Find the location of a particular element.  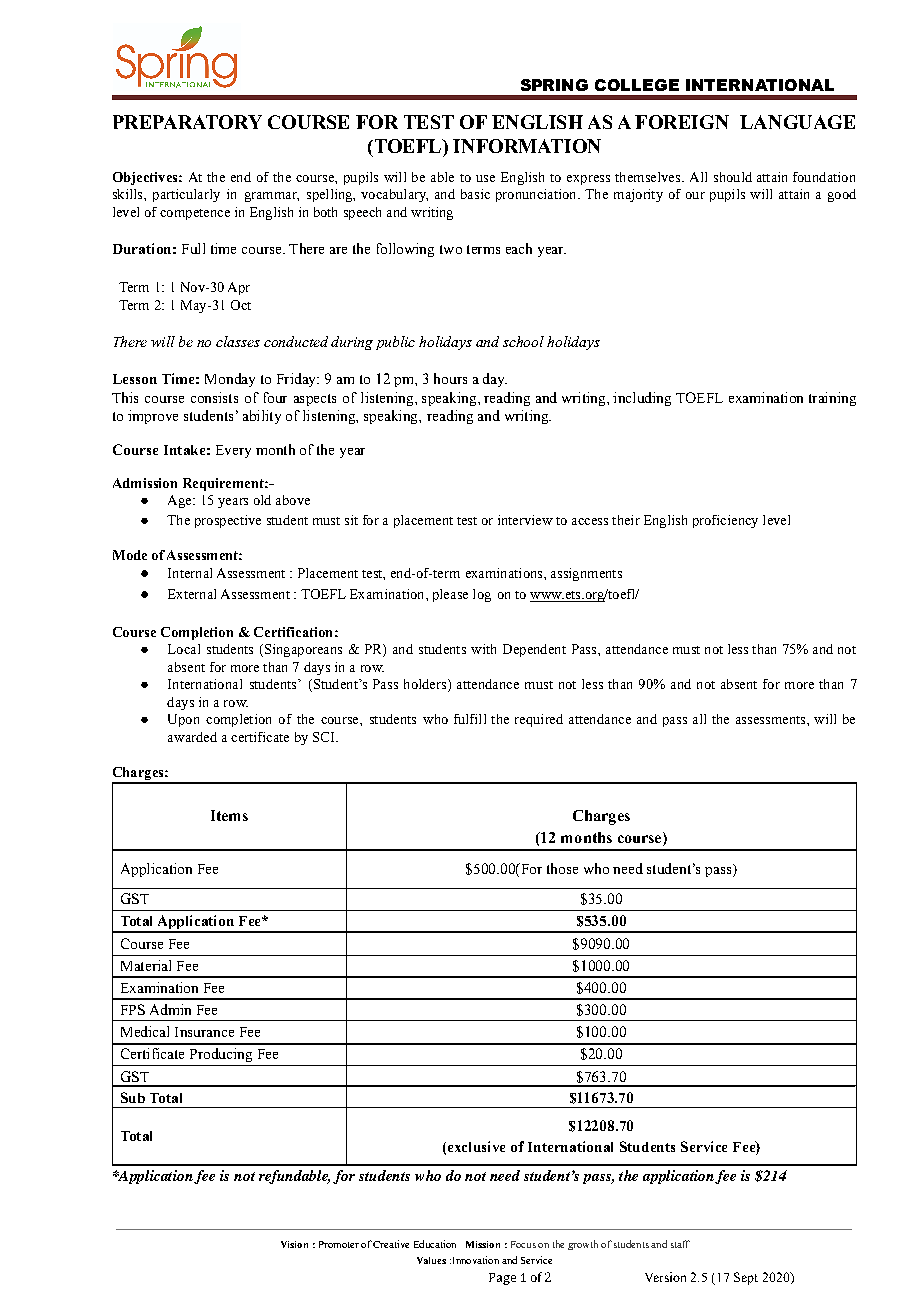

INFORMATION is located at coordinates (527, 146).
